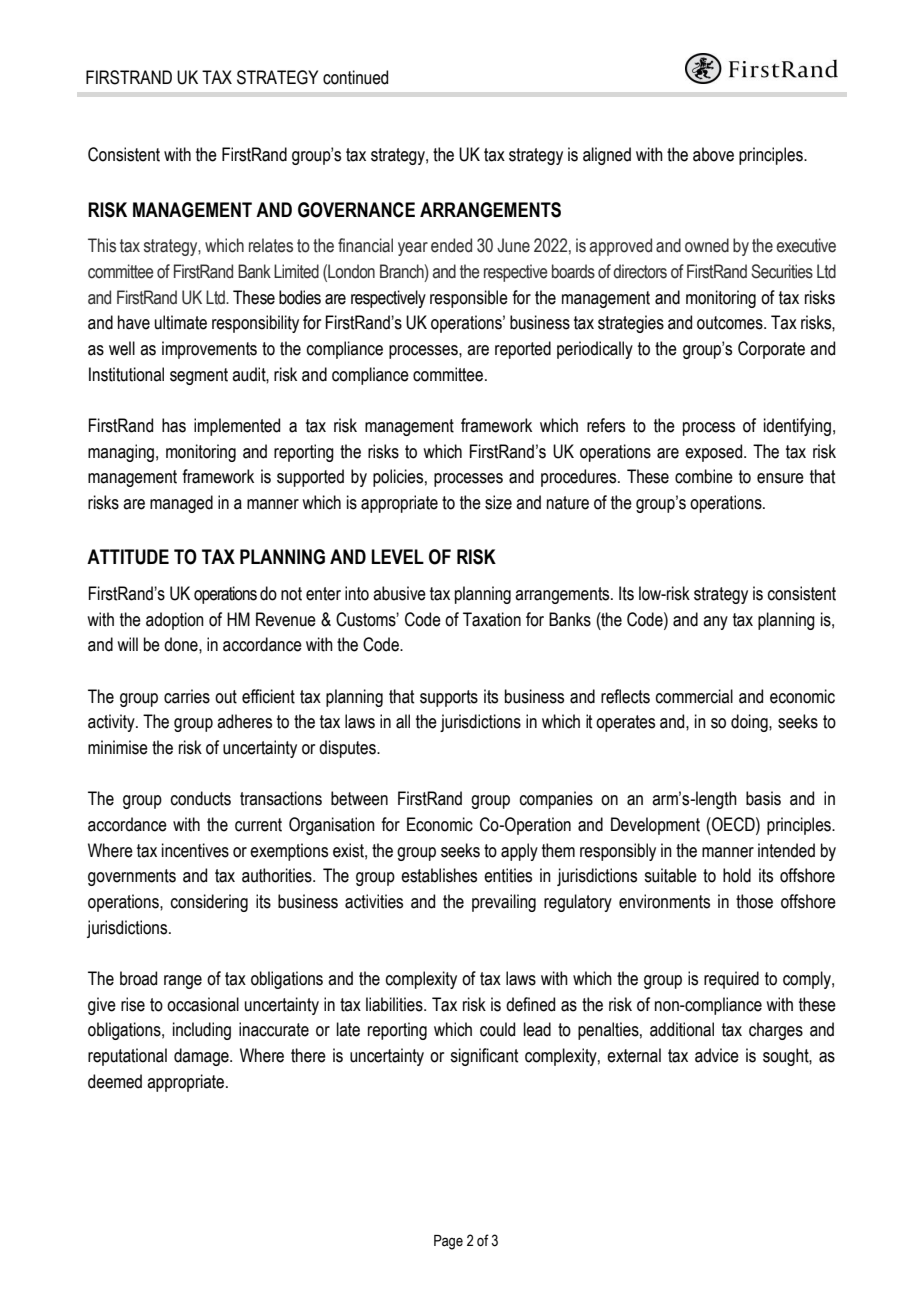 This screenshot has width=924, height=1308. What do you see at coordinates (498, 502) in the screenshot?
I see `size` at bounding box center [498, 502].
